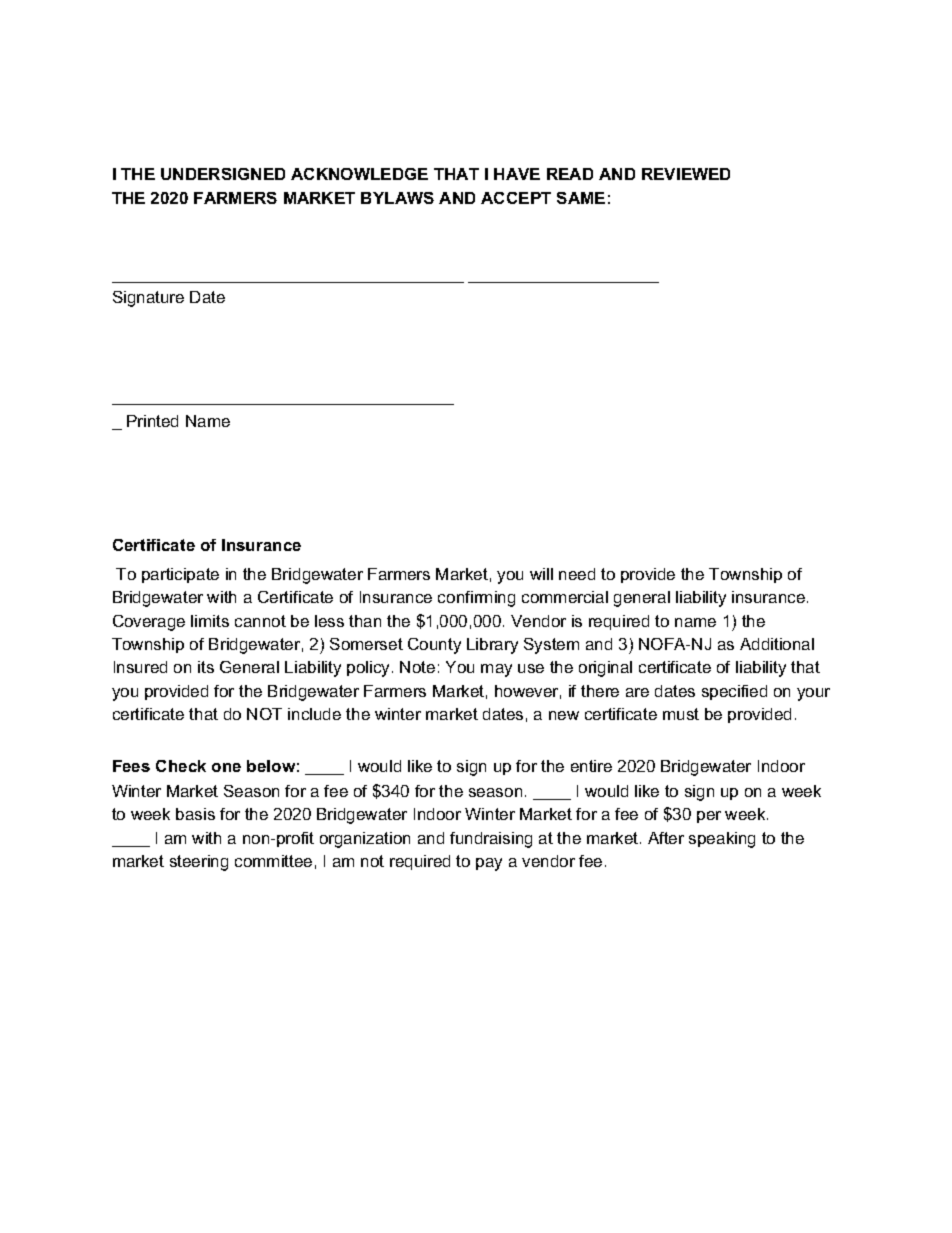 Image resolution: width=952 pixels, height=1233 pixels. What do you see at coordinates (686, 174) in the document?
I see `REVIEWED` at bounding box center [686, 174].
